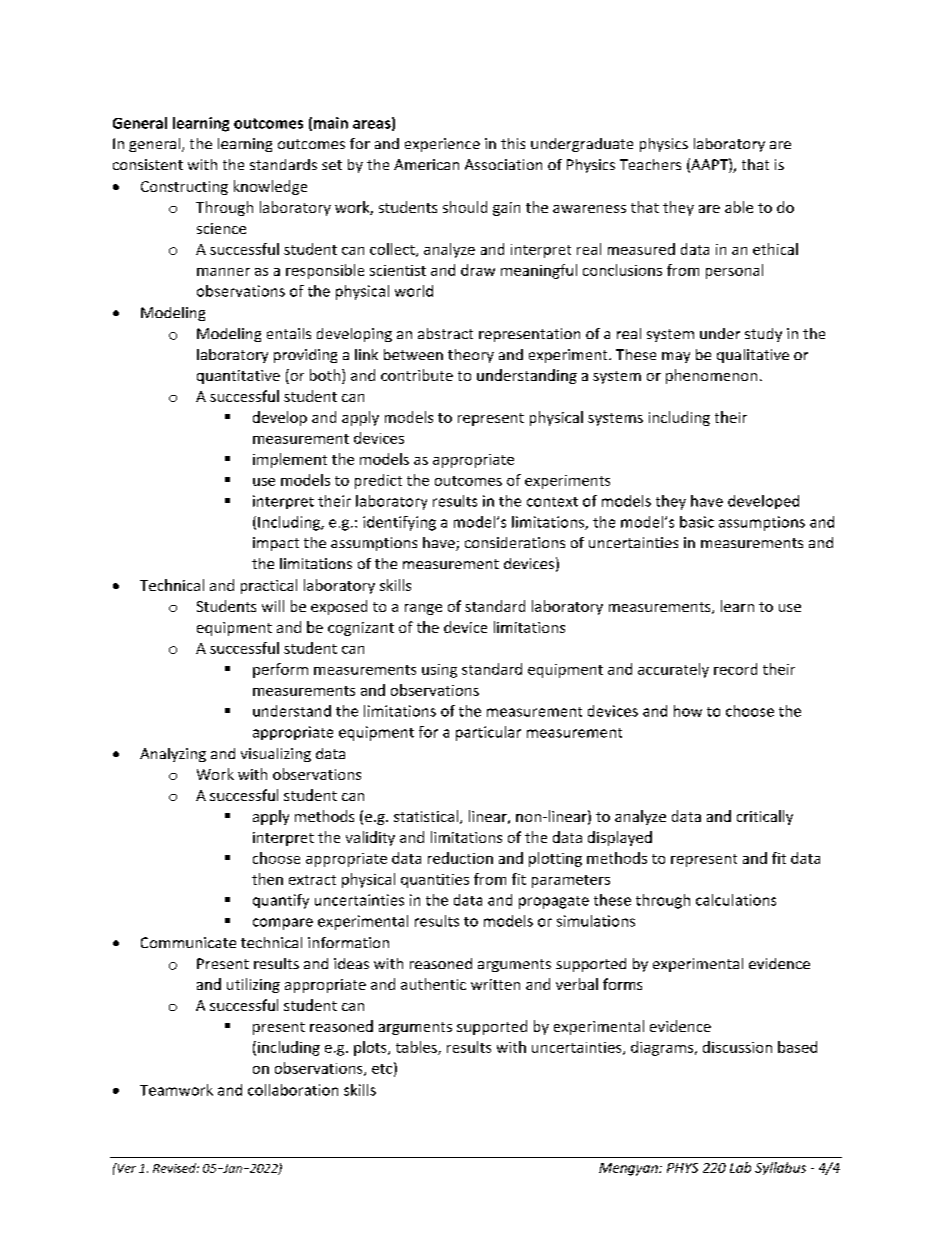 Image resolution: width=952 pixels, height=1233 pixels. I want to click on context, so click(552, 502).
